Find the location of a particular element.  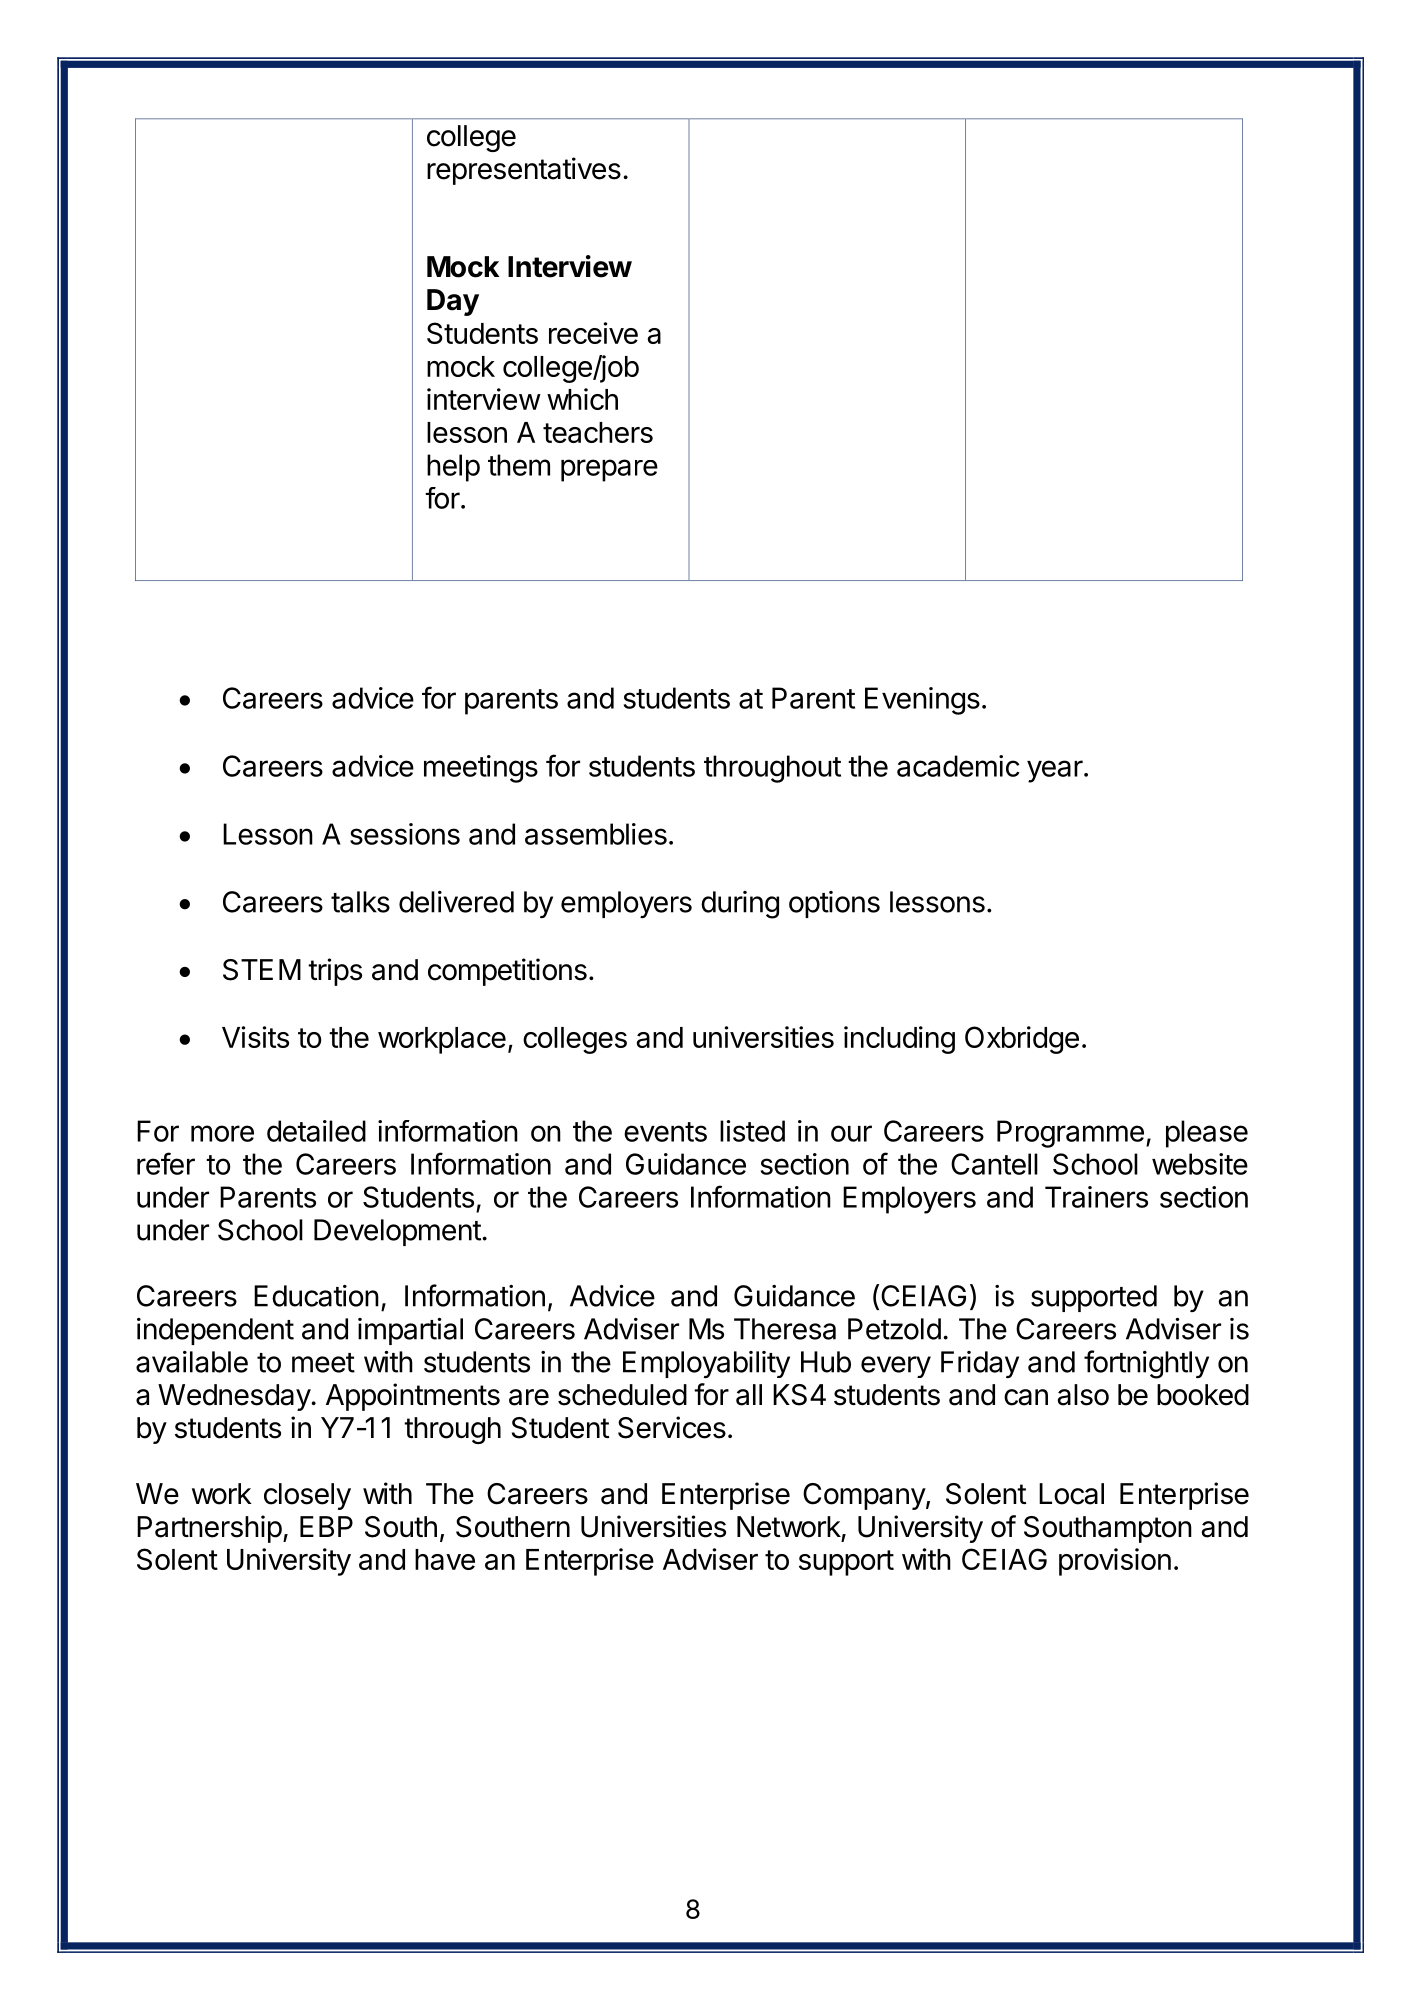

Theresa is located at coordinates (785, 1329).
